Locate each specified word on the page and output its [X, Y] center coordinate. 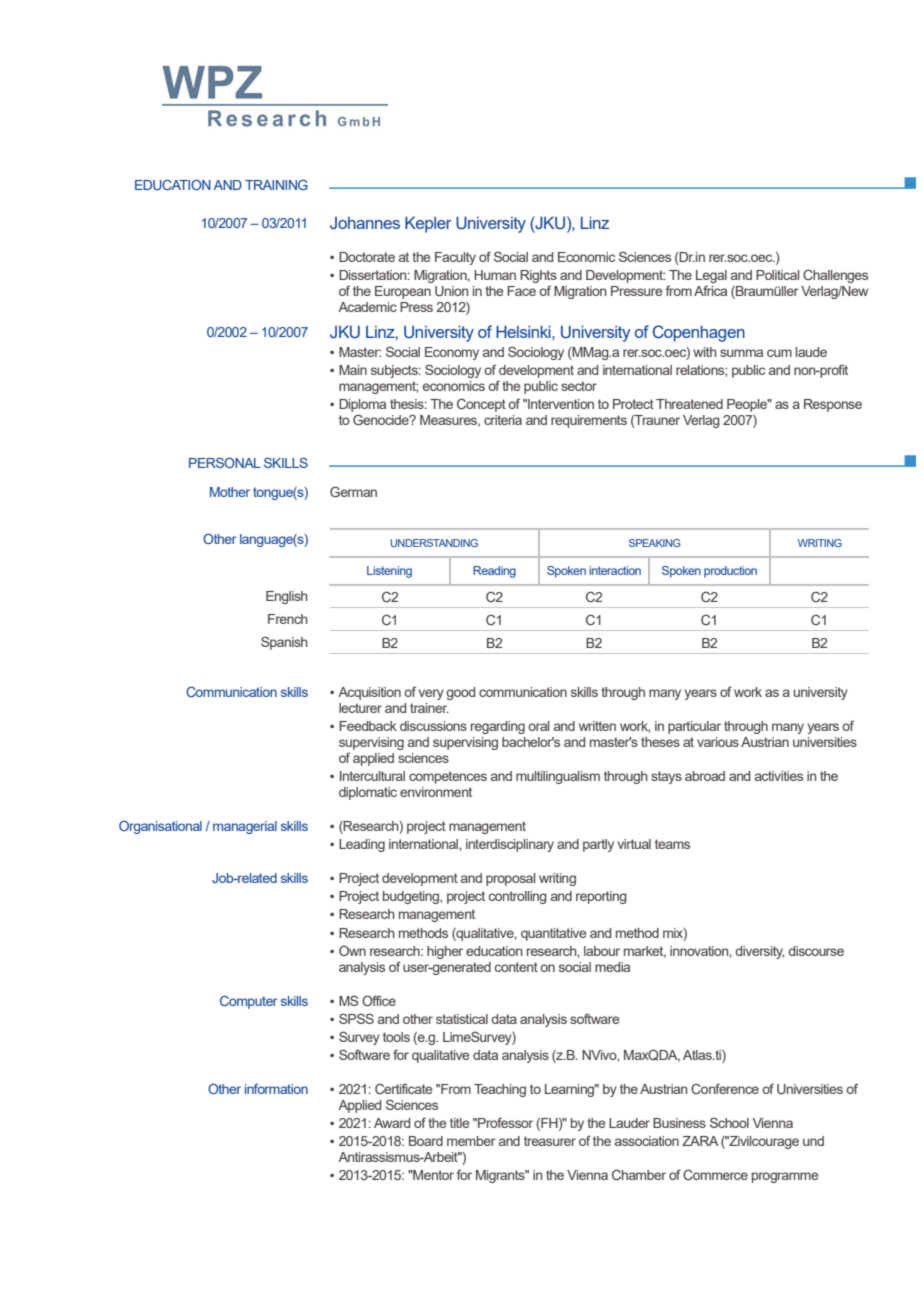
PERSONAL [225, 463]
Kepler [428, 224]
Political [777, 275]
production [730, 572]
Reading [494, 572]
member [471, 1141]
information [276, 1089]
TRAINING [276, 185]
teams [672, 844]
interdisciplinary [510, 845]
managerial [245, 827]
